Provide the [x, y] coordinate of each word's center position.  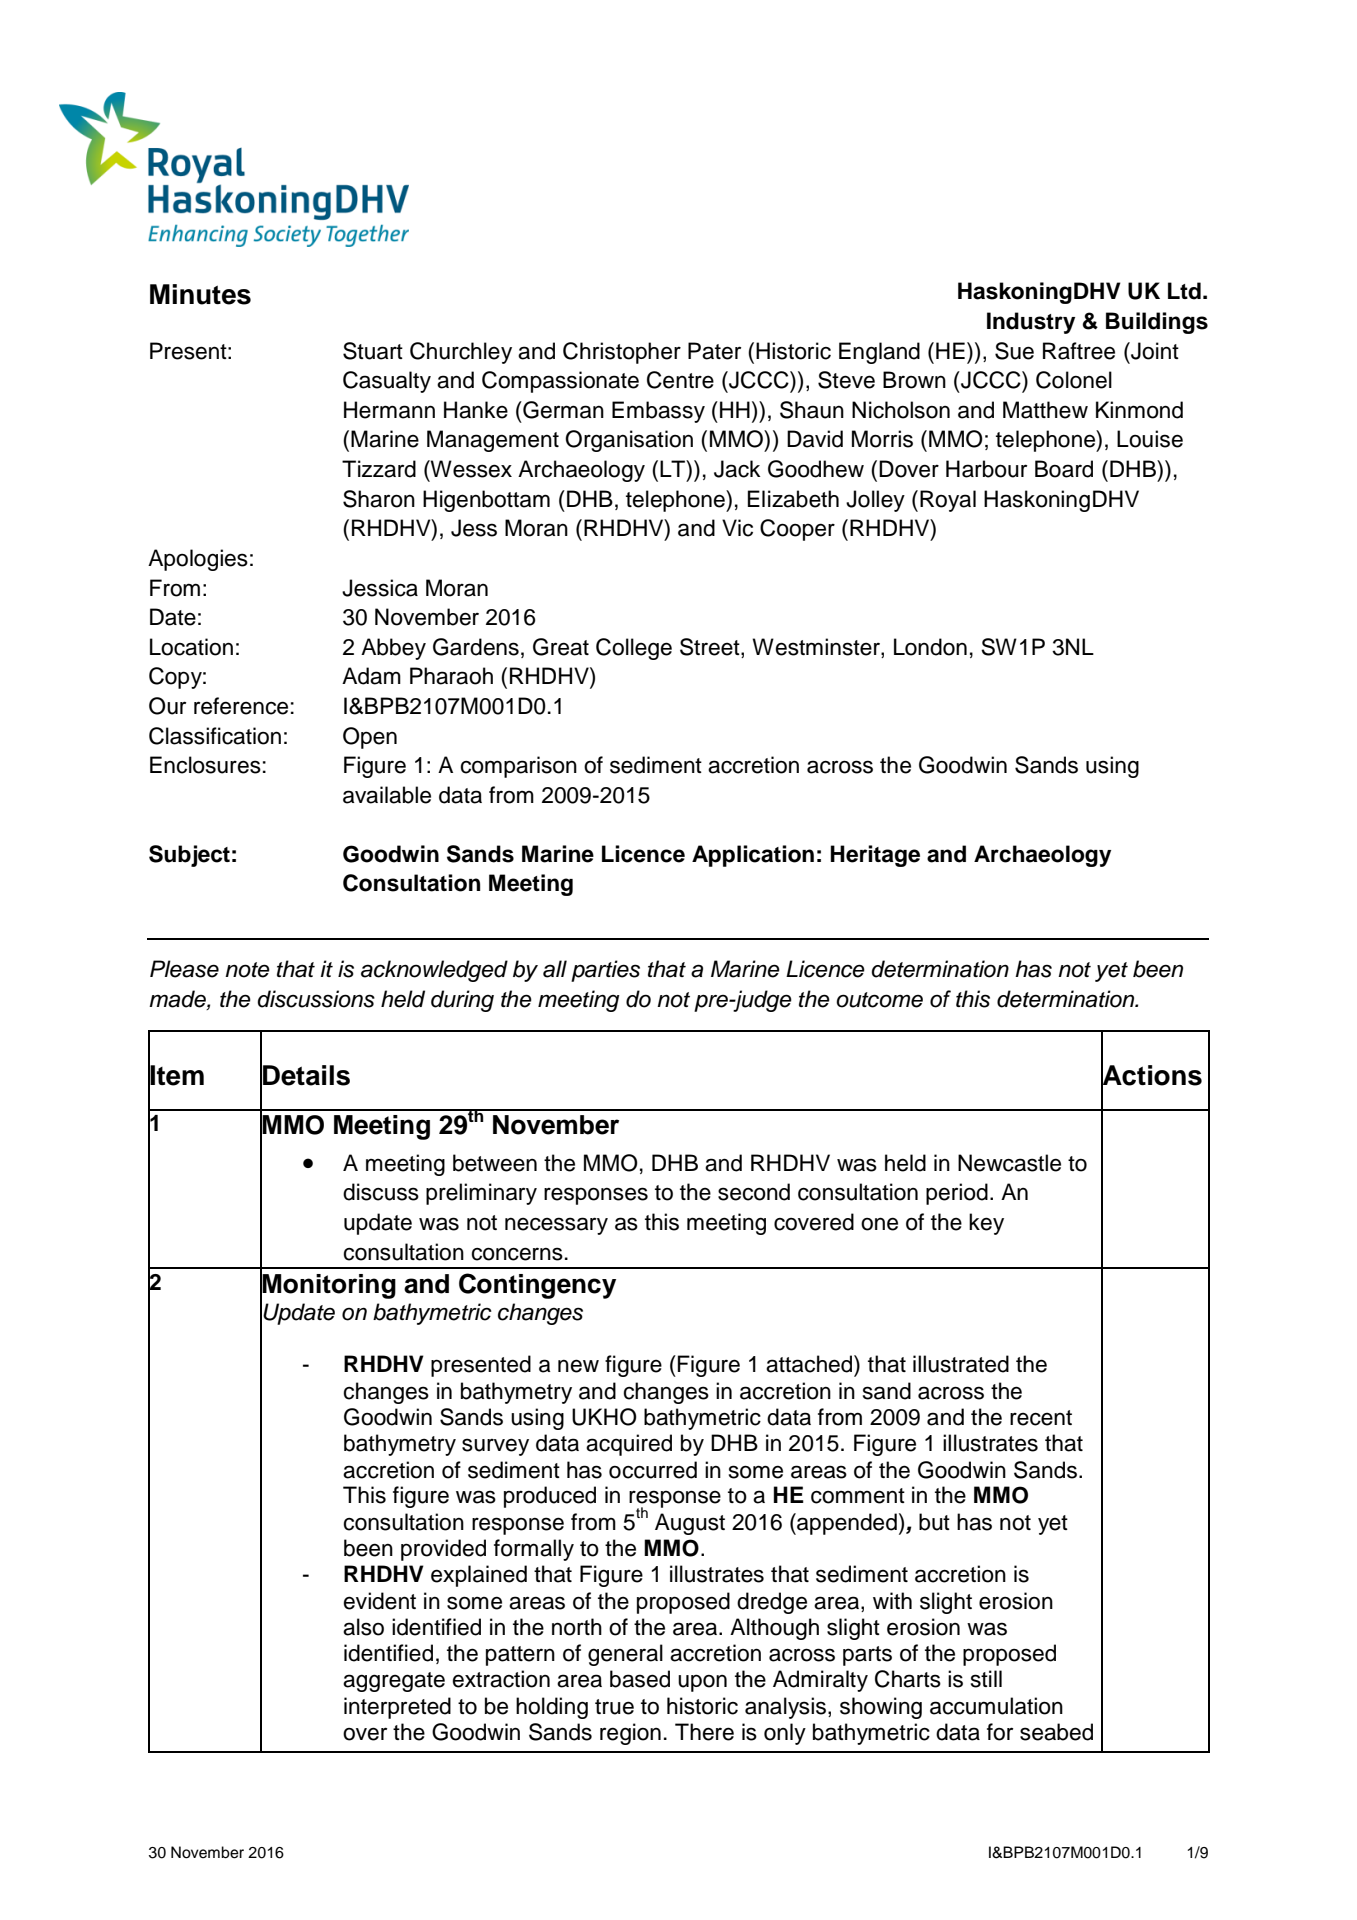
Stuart [373, 351]
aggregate [394, 1682]
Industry [1031, 323]
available [387, 795]
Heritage [875, 856]
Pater [714, 351]
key [986, 1224]
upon [702, 1683]
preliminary [481, 1194]
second [754, 1192]
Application [753, 856]
